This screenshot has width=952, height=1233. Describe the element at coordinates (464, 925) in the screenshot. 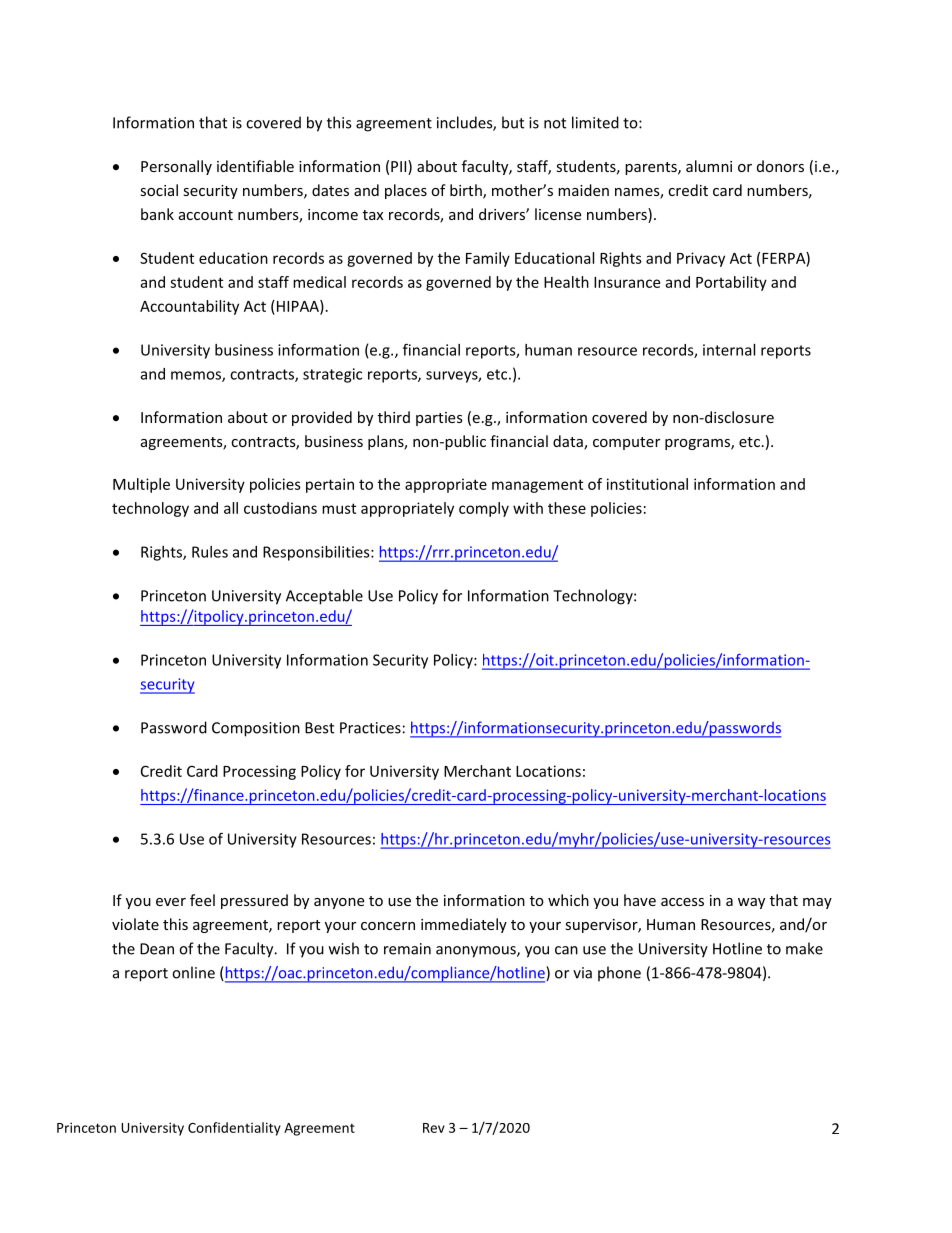

I see `immediately` at that location.
